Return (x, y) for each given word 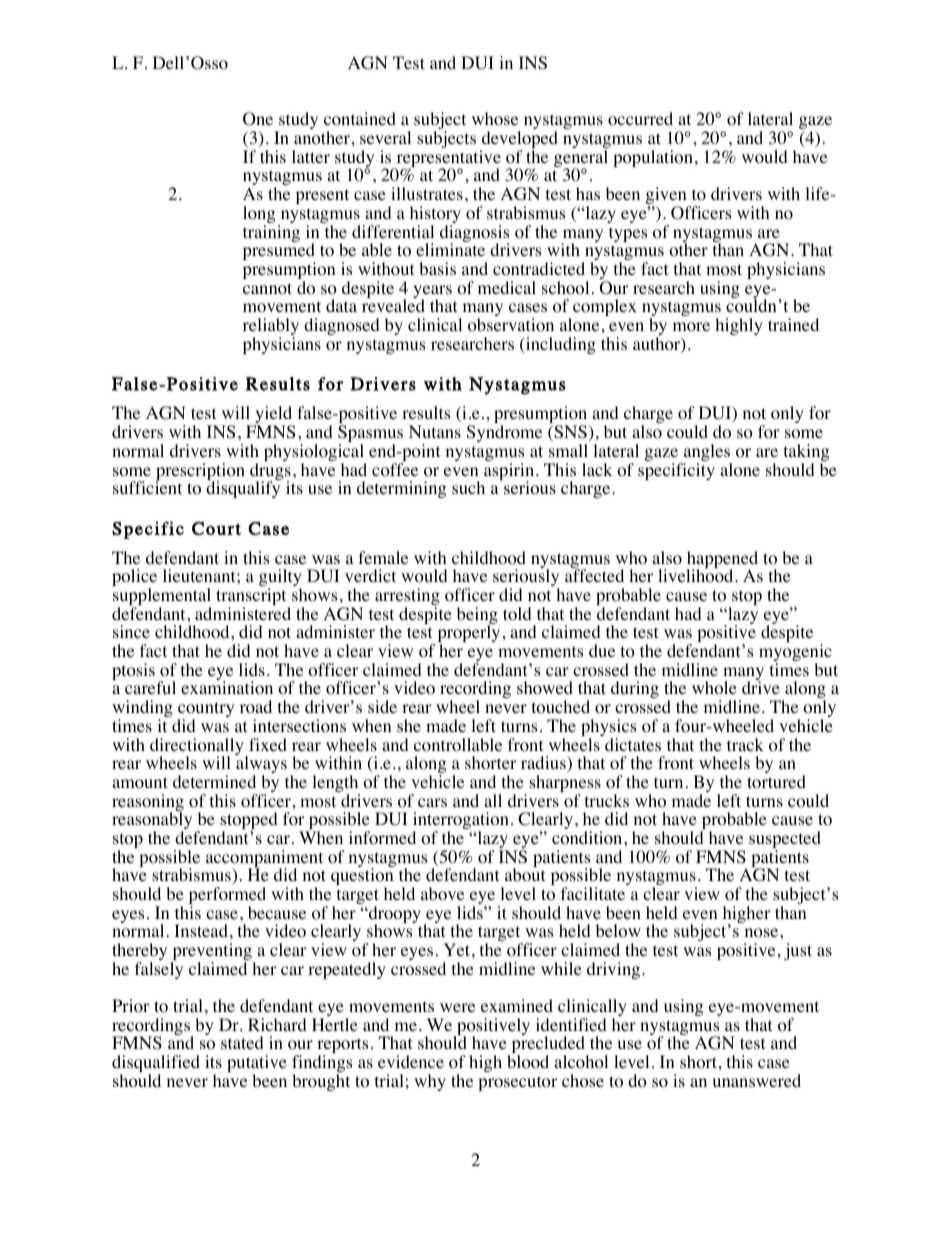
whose (495, 119)
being (477, 617)
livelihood (697, 576)
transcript (252, 598)
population (653, 158)
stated (242, 1042)
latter (311, 156)
